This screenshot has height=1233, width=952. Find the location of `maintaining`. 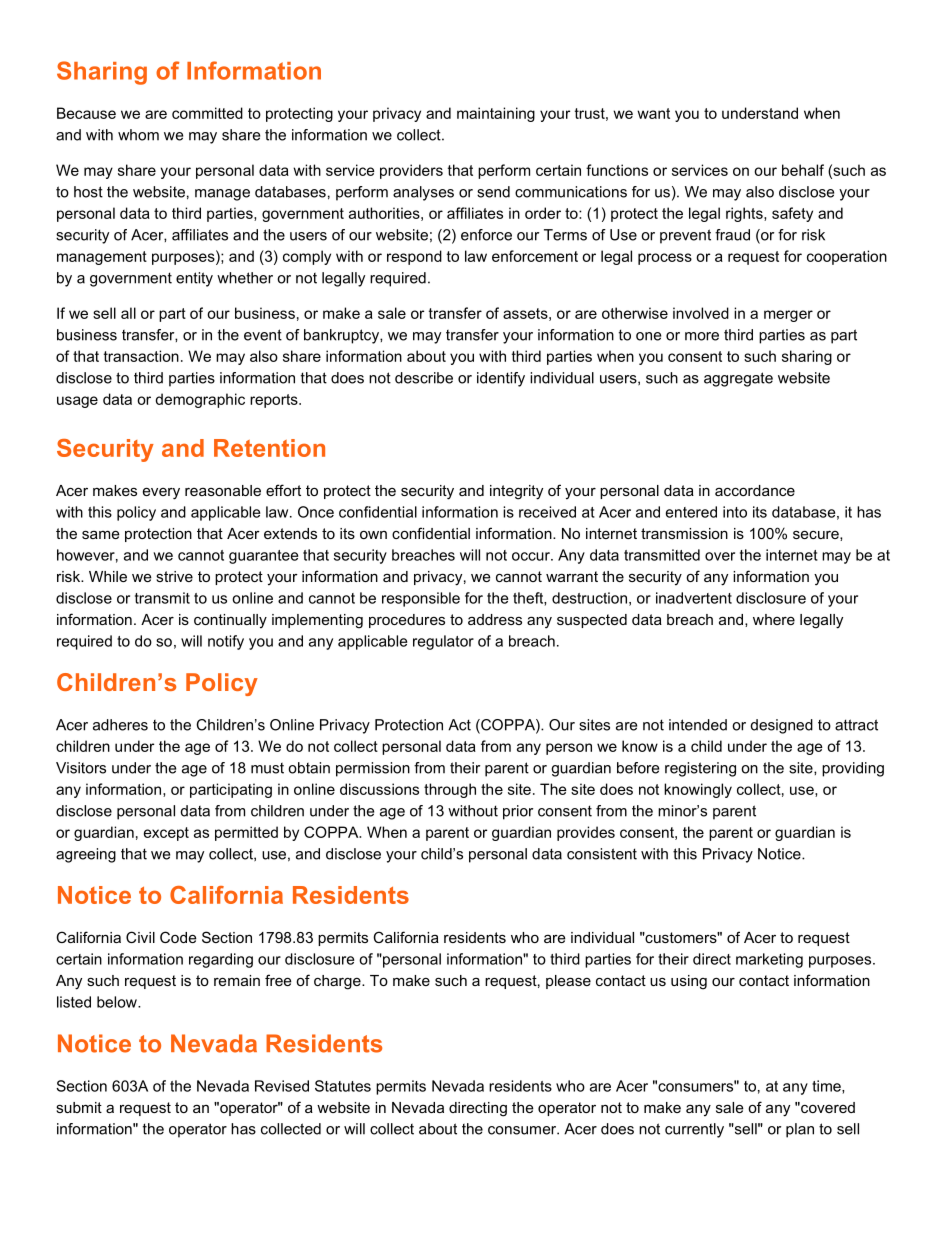

maintaining is located at coordinates (496, 114).
